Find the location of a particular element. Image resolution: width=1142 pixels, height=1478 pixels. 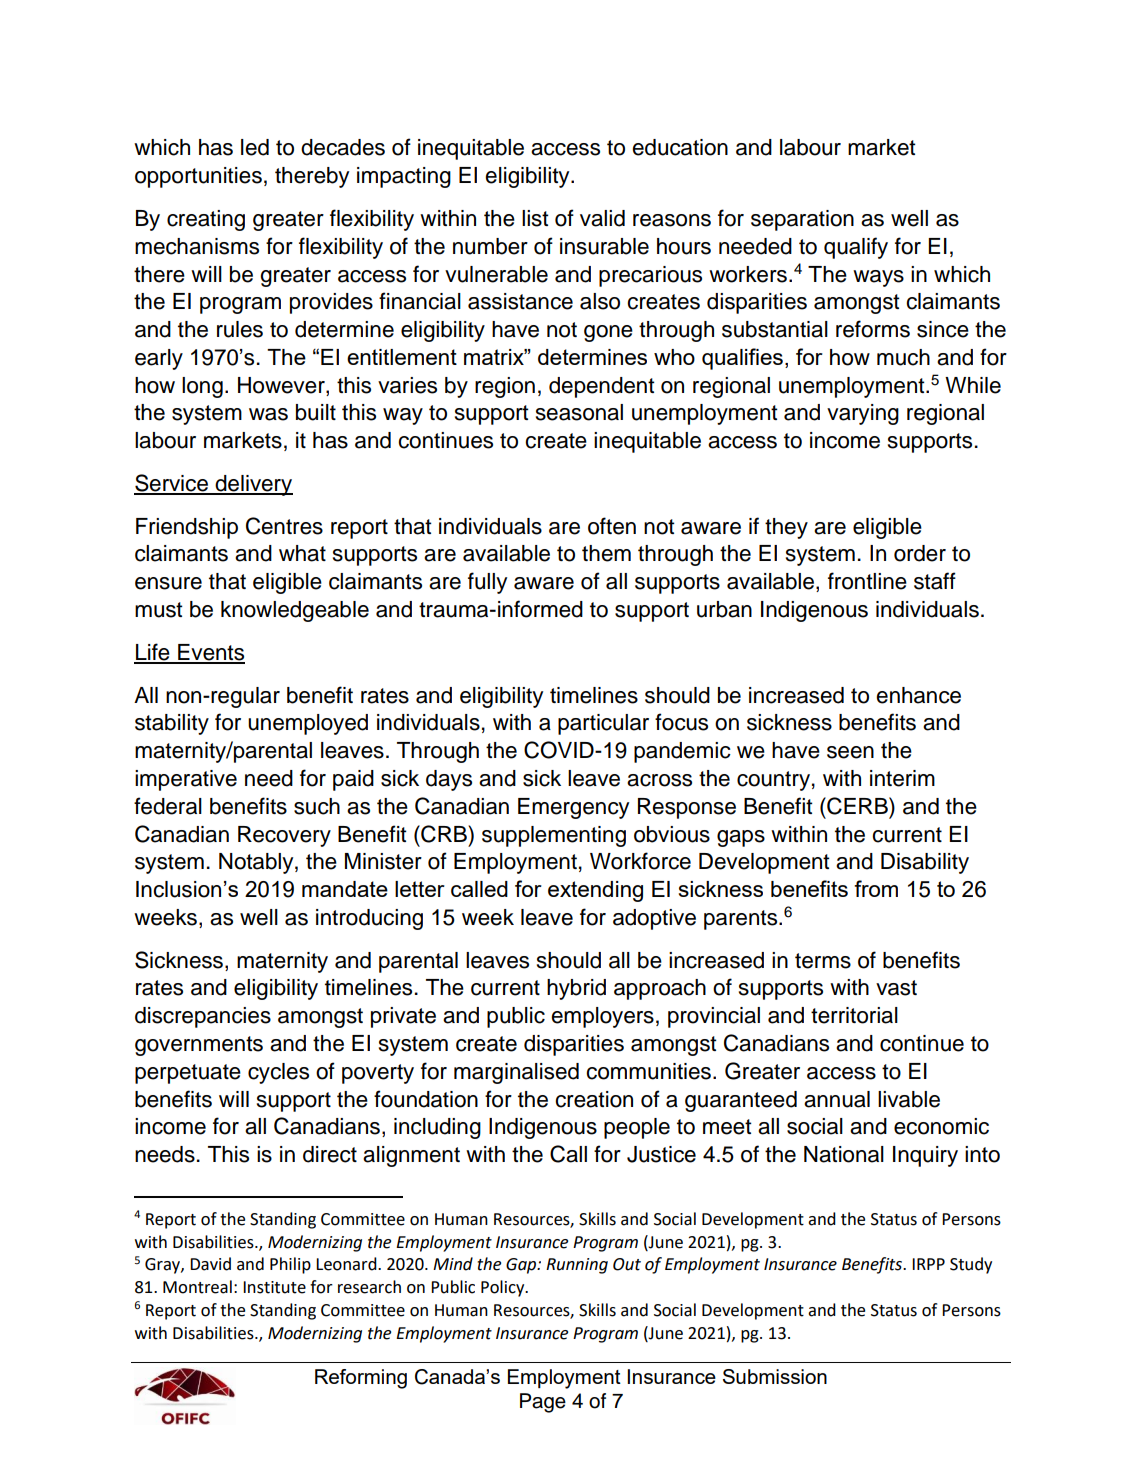

imperative is located at coordinates (186, 780).
